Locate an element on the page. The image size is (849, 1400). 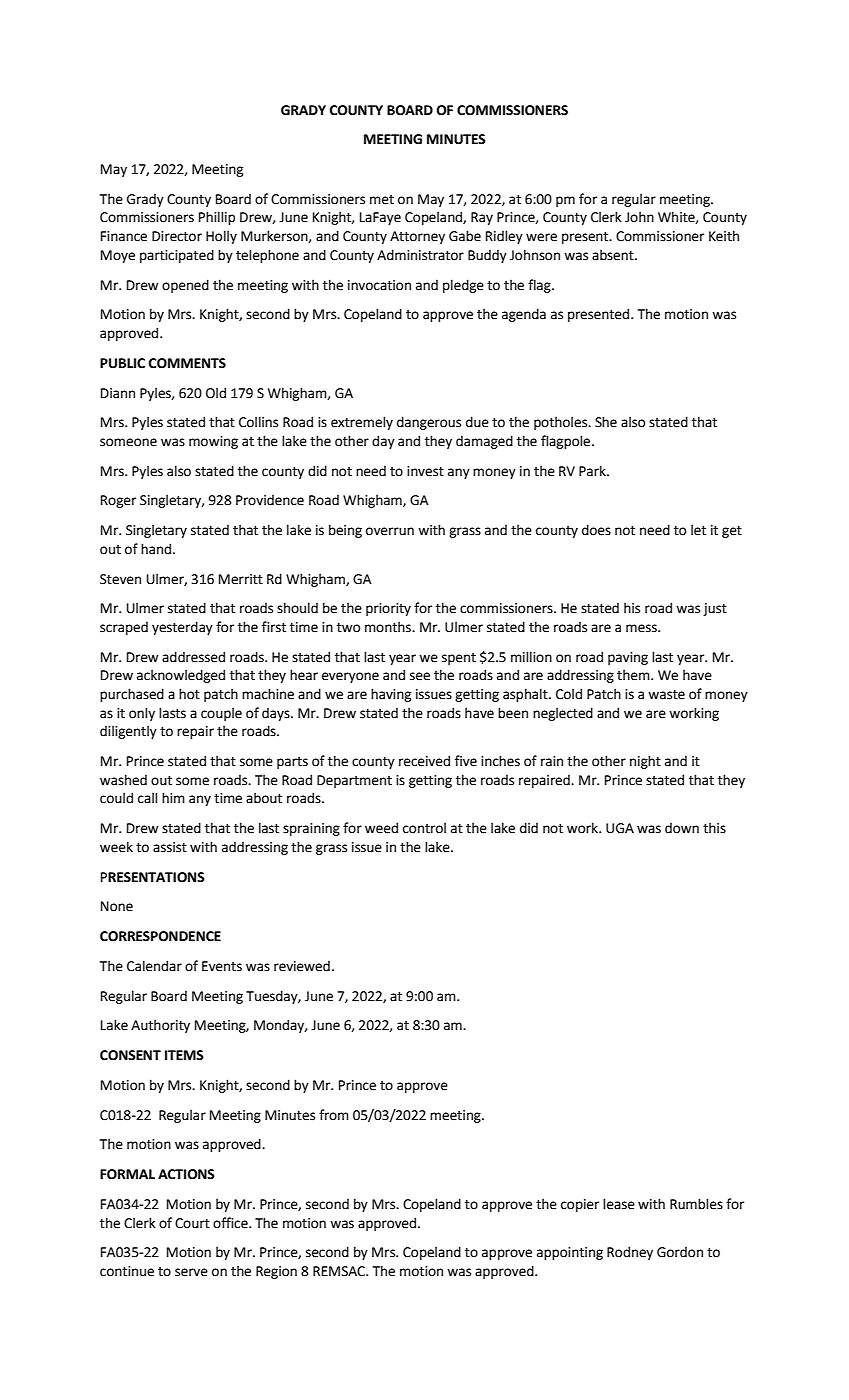
CORRESPONDENCE is located at coordinates (160, 936).
